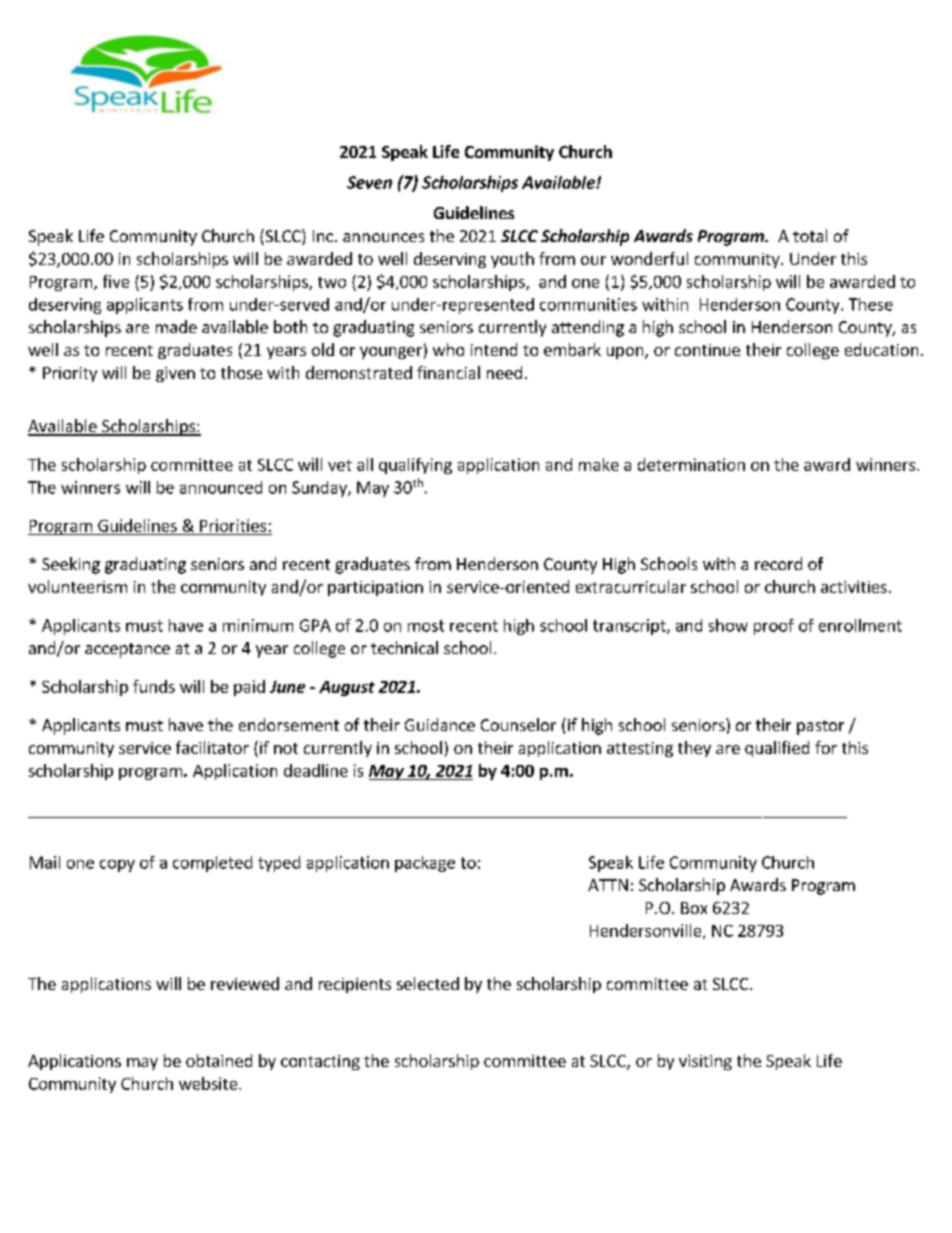 Image resolution: width=952 pixels, height=1233 pixels. Describe the element at coordinates (425, 864) in the screenshot. I see `package` at that location.
